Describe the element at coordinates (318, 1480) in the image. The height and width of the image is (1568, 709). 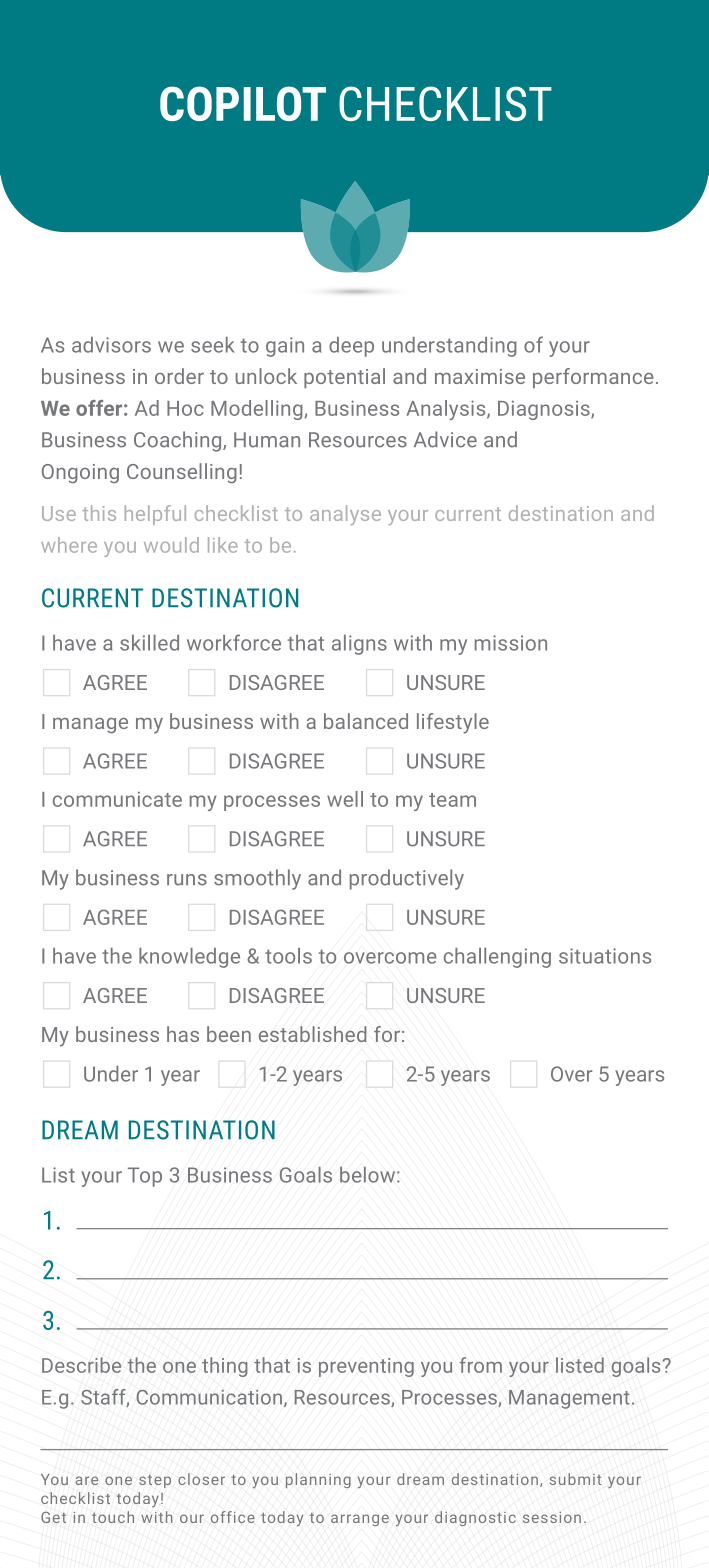
I see `planning` at that location.
